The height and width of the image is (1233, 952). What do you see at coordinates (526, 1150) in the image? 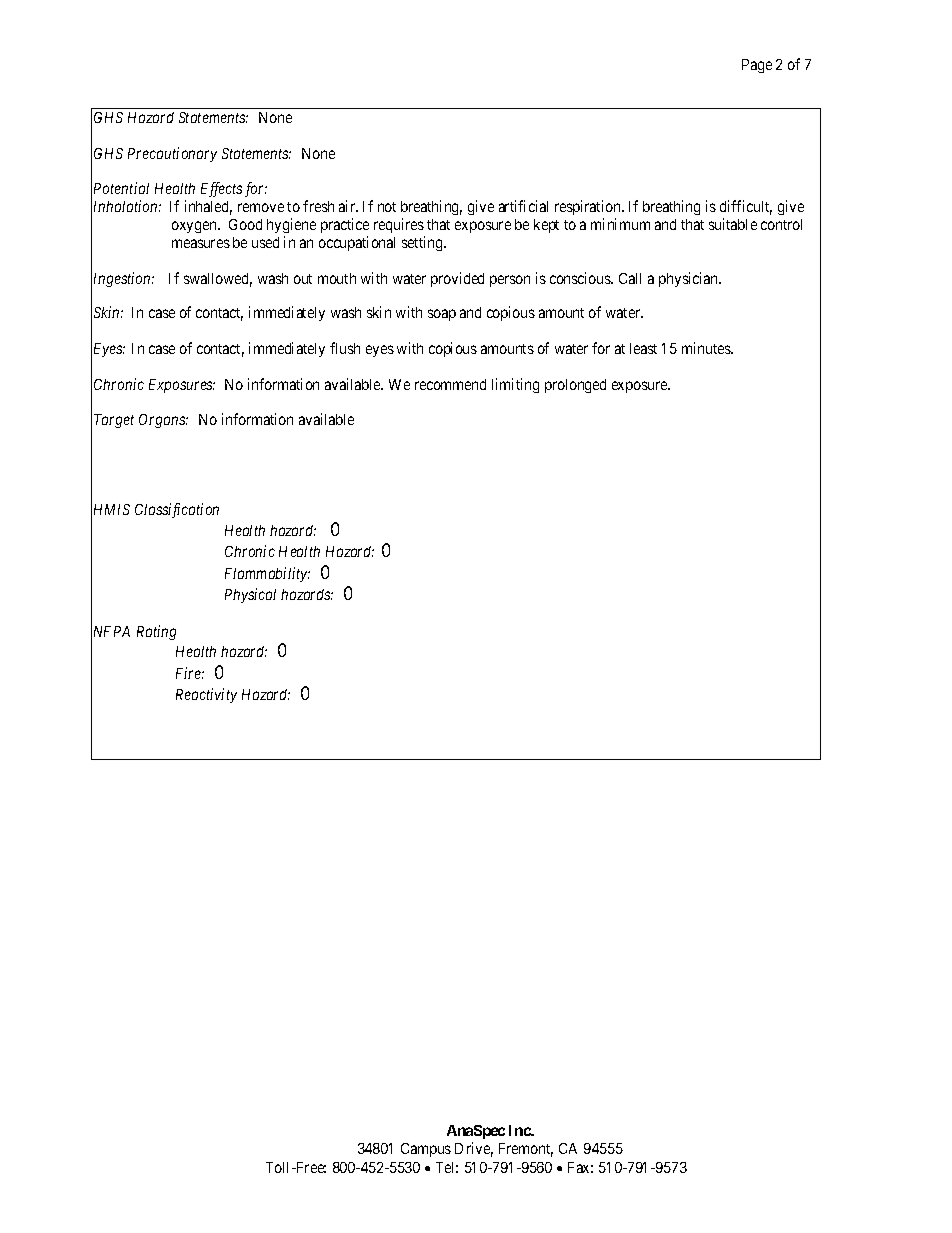
I see `Fremont` at bounding box center [526, 1150].
